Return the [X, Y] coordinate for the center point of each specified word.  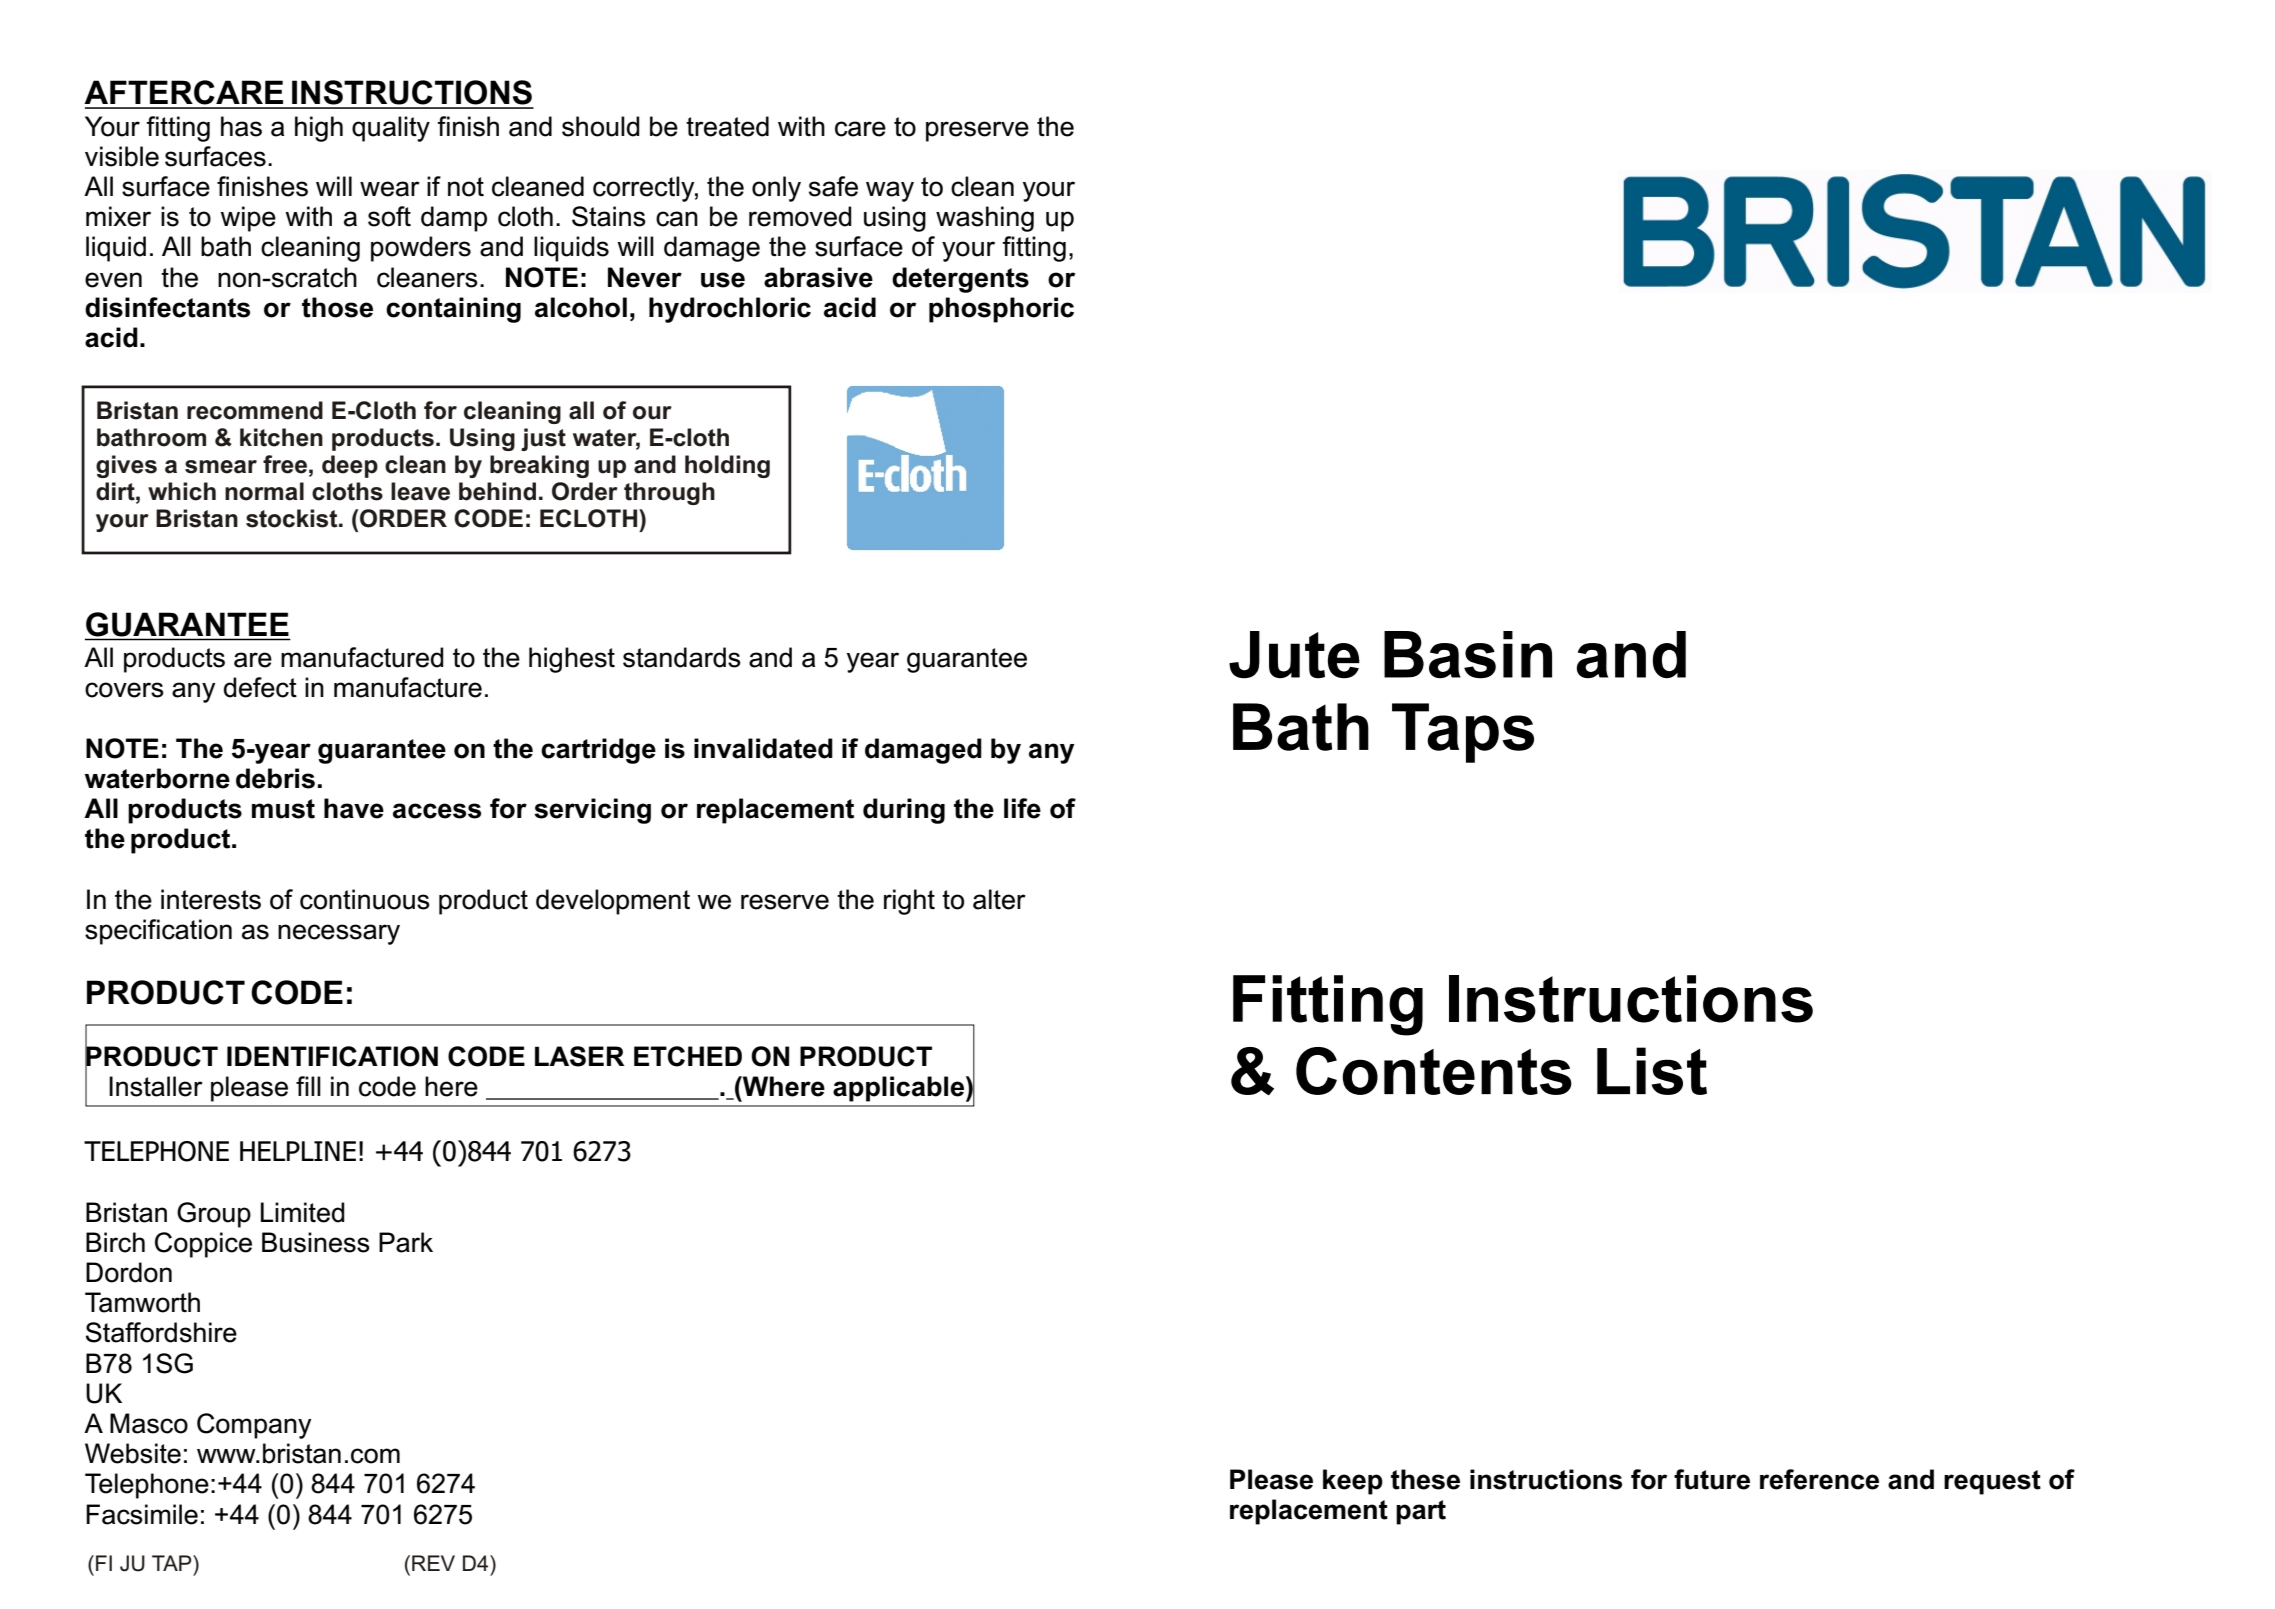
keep [1353, 1482]
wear [390, 189]
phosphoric [1001, 310]
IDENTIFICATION [332, 1056]
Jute [1294, 655]
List [1652, 1071]
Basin [1468, 655]
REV [433, 1563]
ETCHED [688, 1056]
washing [985, 219]
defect [260, 687]
